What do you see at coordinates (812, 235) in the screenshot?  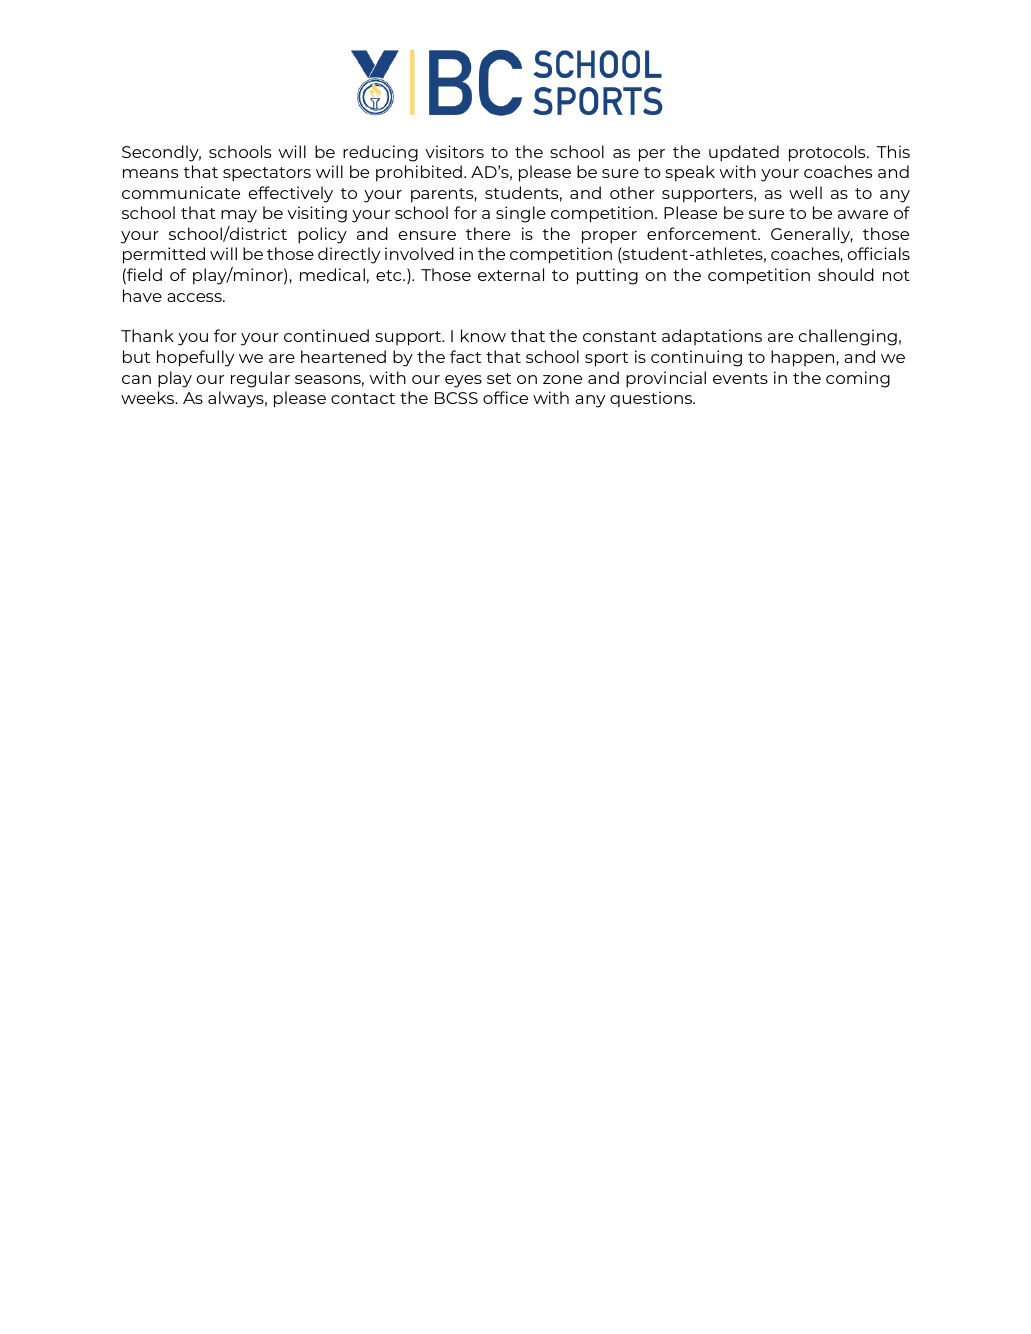 I see `Generally` at bounding box center [812, 235].
